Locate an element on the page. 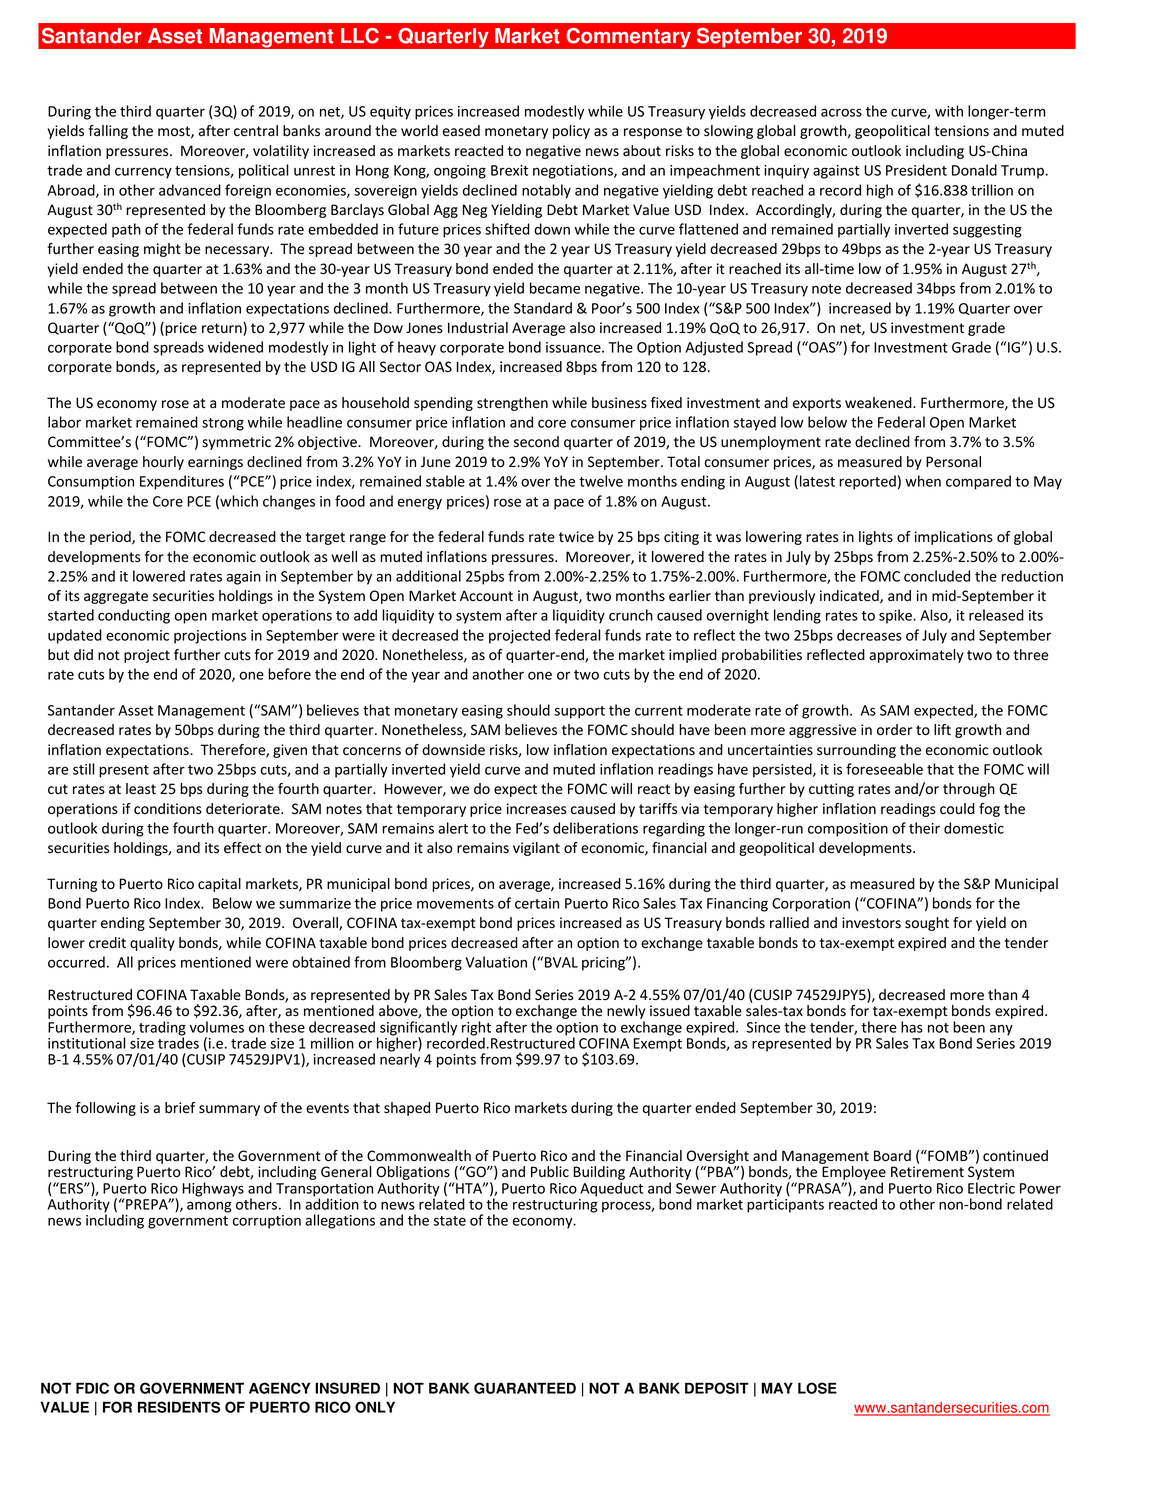 Image resolution: width=1163 pixels, height=1506 pixels. lift is located at coordinates (942, 729).
